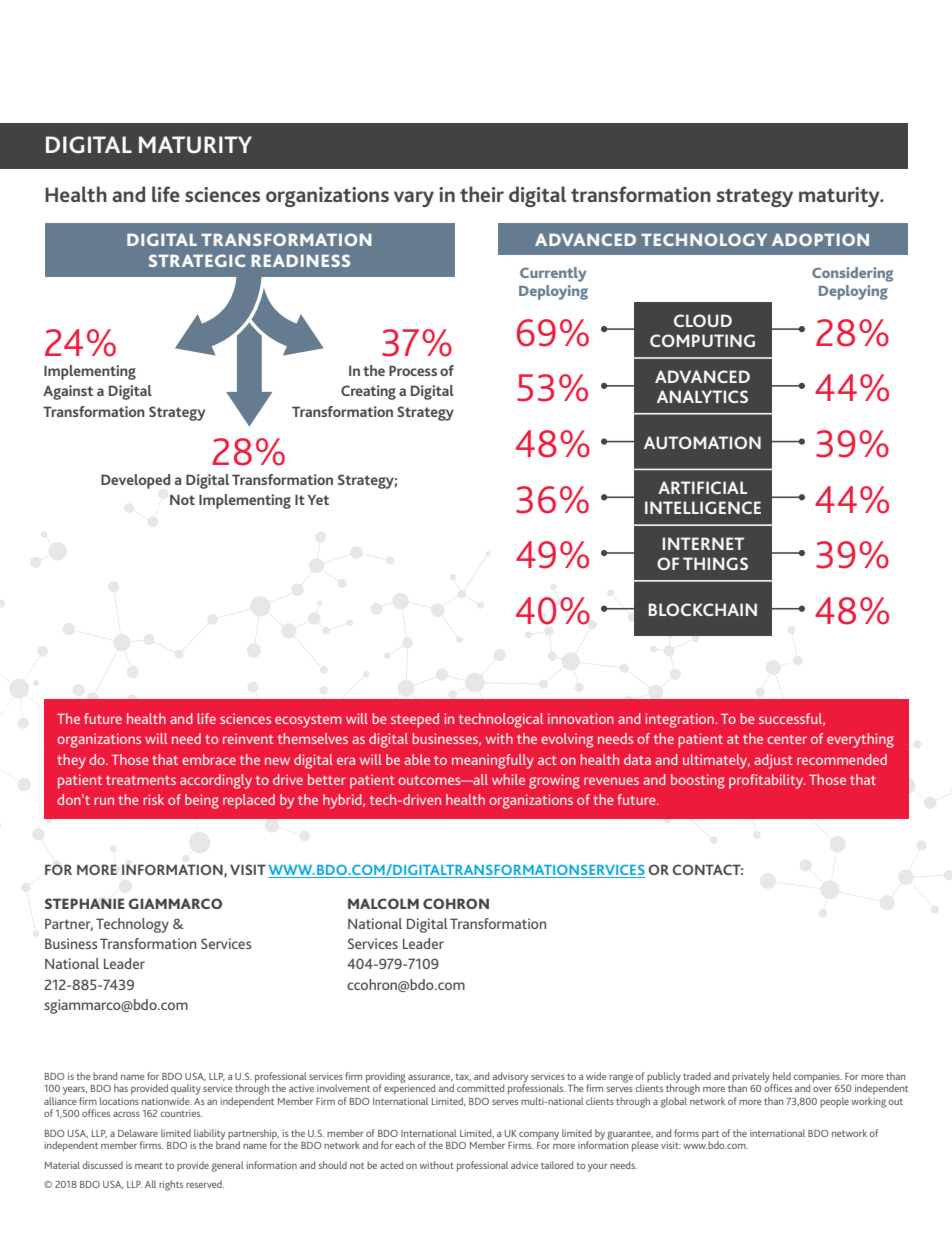 The width and height of the image is (952, 1233). Describe the element at coordinates (787, 739) in the image. I see `center` at that location.
